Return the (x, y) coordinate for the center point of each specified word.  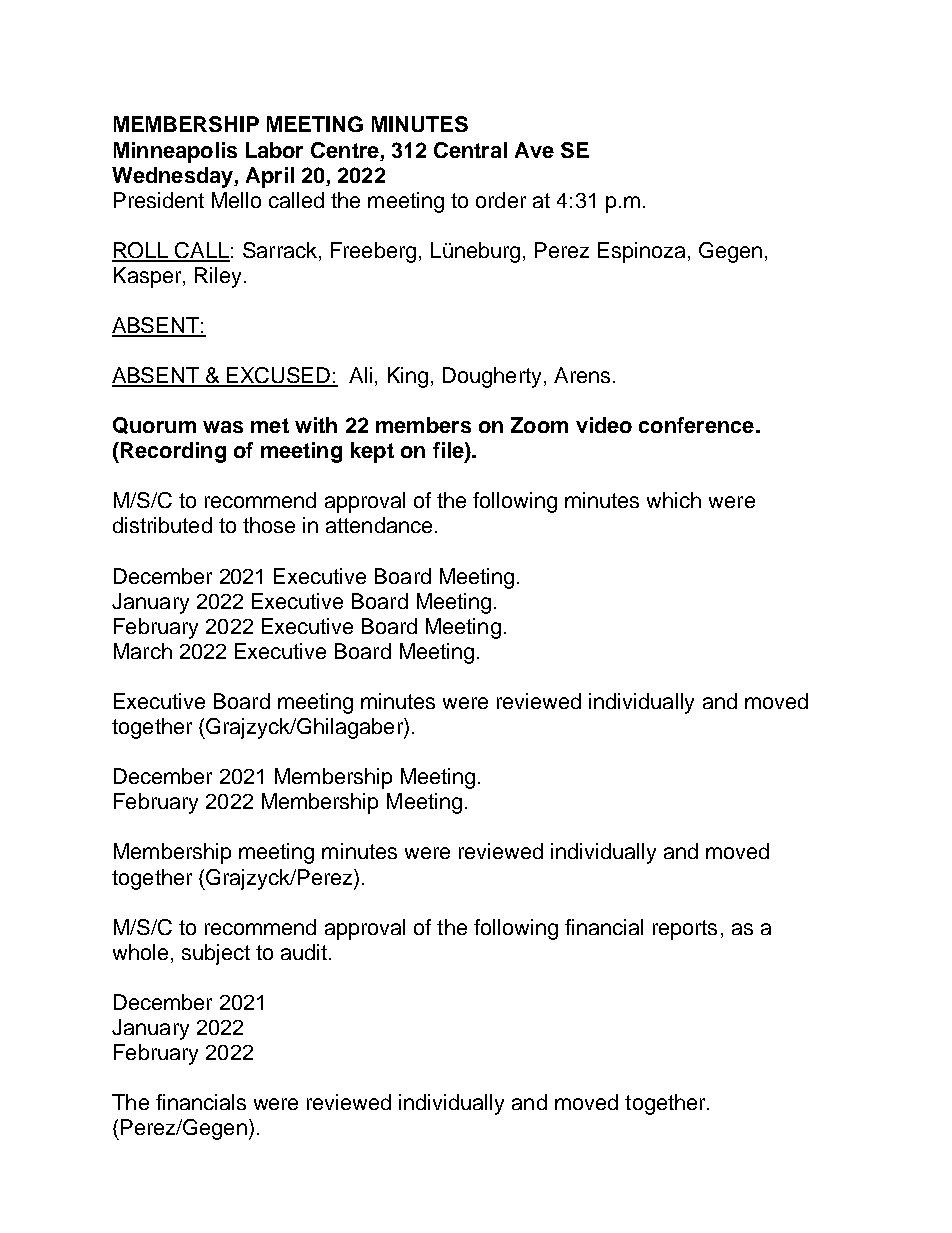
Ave (534, 150)
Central (470, 150)
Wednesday (173, 177)
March (143, 651)
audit (304, 952)
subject (216, 954)
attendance (379, 525)
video (604, 425)
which (674, 500)
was (223, 427)
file (449, 451)
